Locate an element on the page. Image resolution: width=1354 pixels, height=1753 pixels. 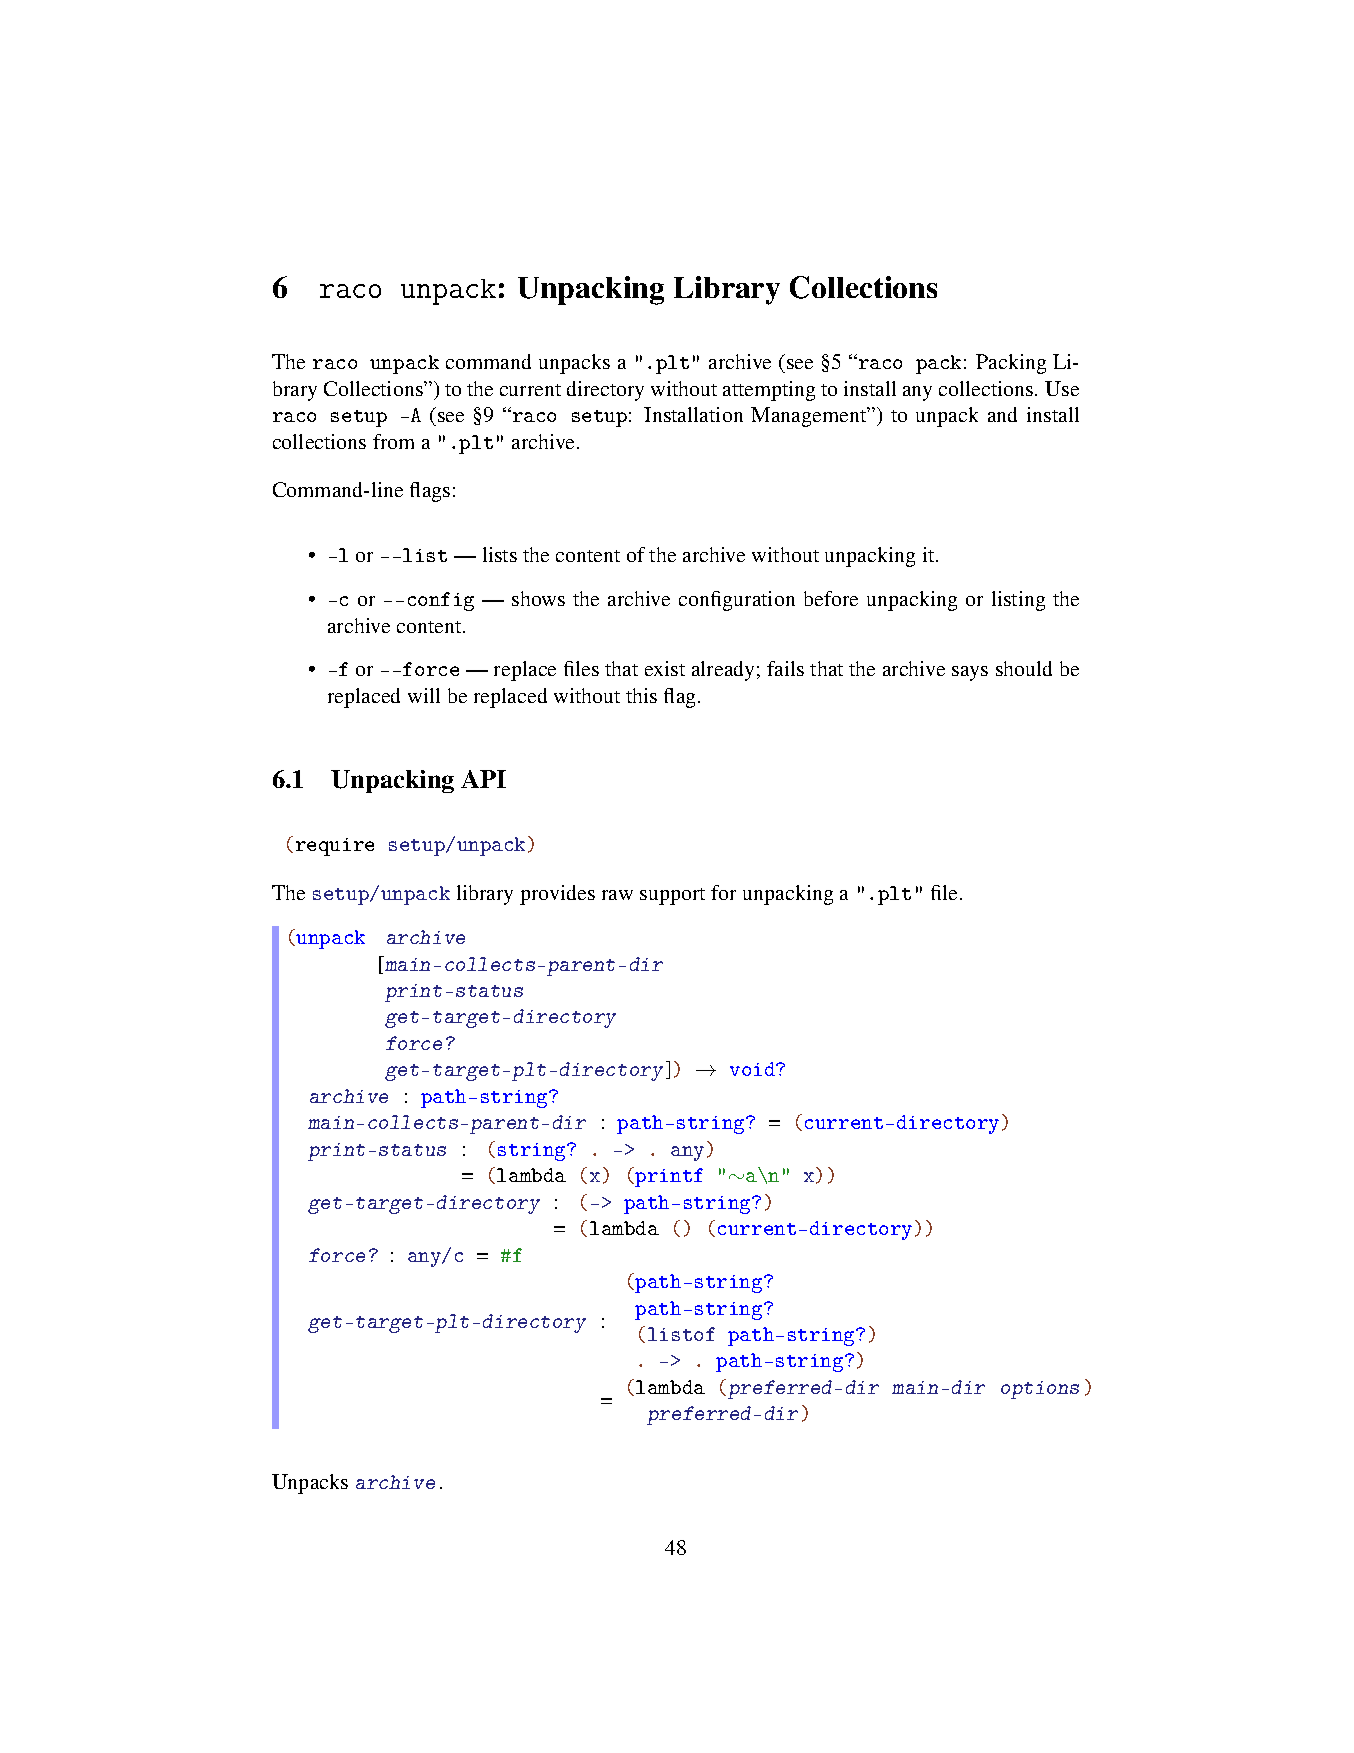
options is located at coordinates (1040, 1390).
